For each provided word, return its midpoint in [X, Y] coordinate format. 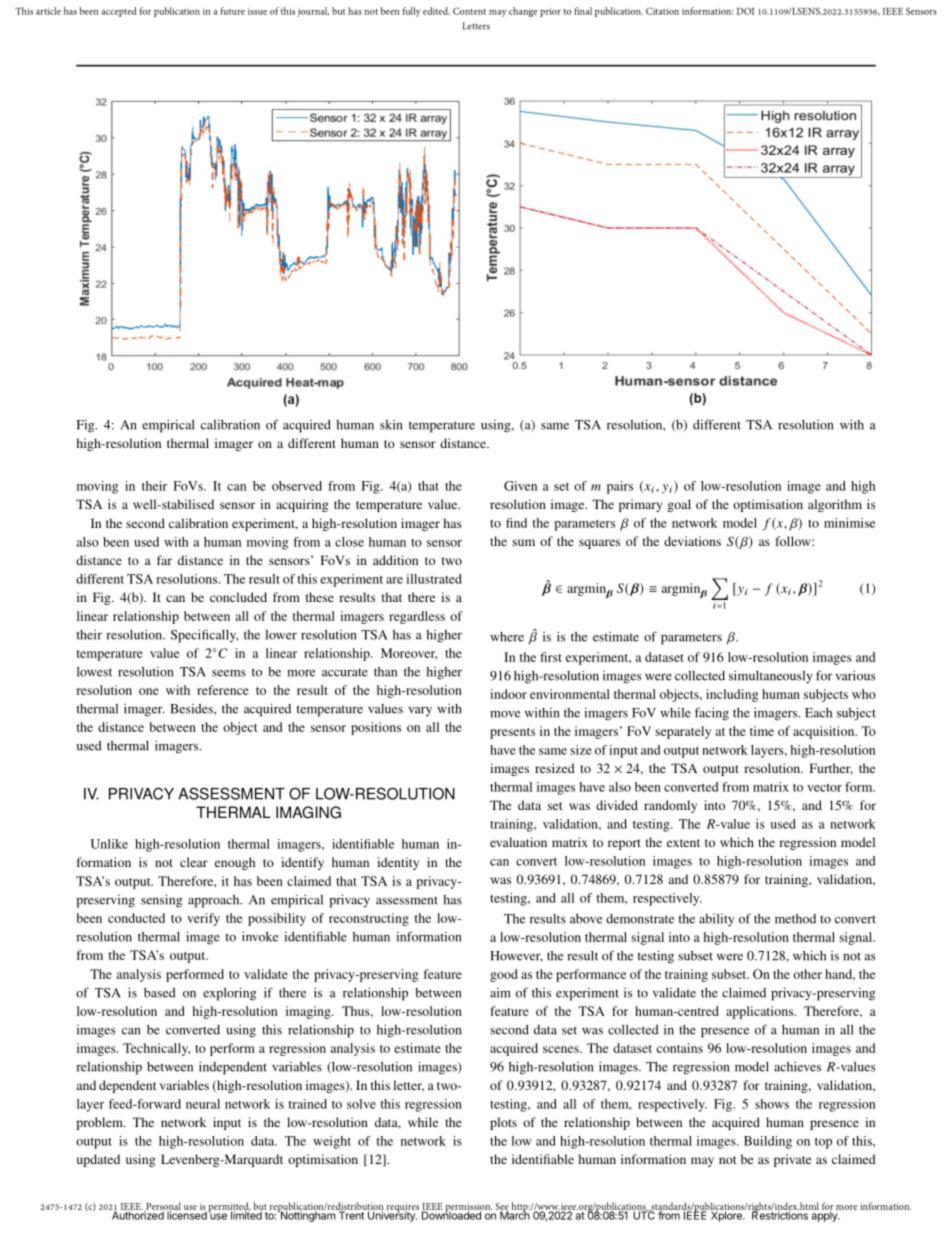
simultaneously [771, 677]
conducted [136, 918]
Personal [162, 1207]
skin [391, 425]
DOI [745, 11]
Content [469, 11]
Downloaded [452, 1214]
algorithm [835, 505]
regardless [417, 617]
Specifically [204, 636]
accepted [119, 12]
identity [398, 863]
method [795, 919]
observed [297, 486]
